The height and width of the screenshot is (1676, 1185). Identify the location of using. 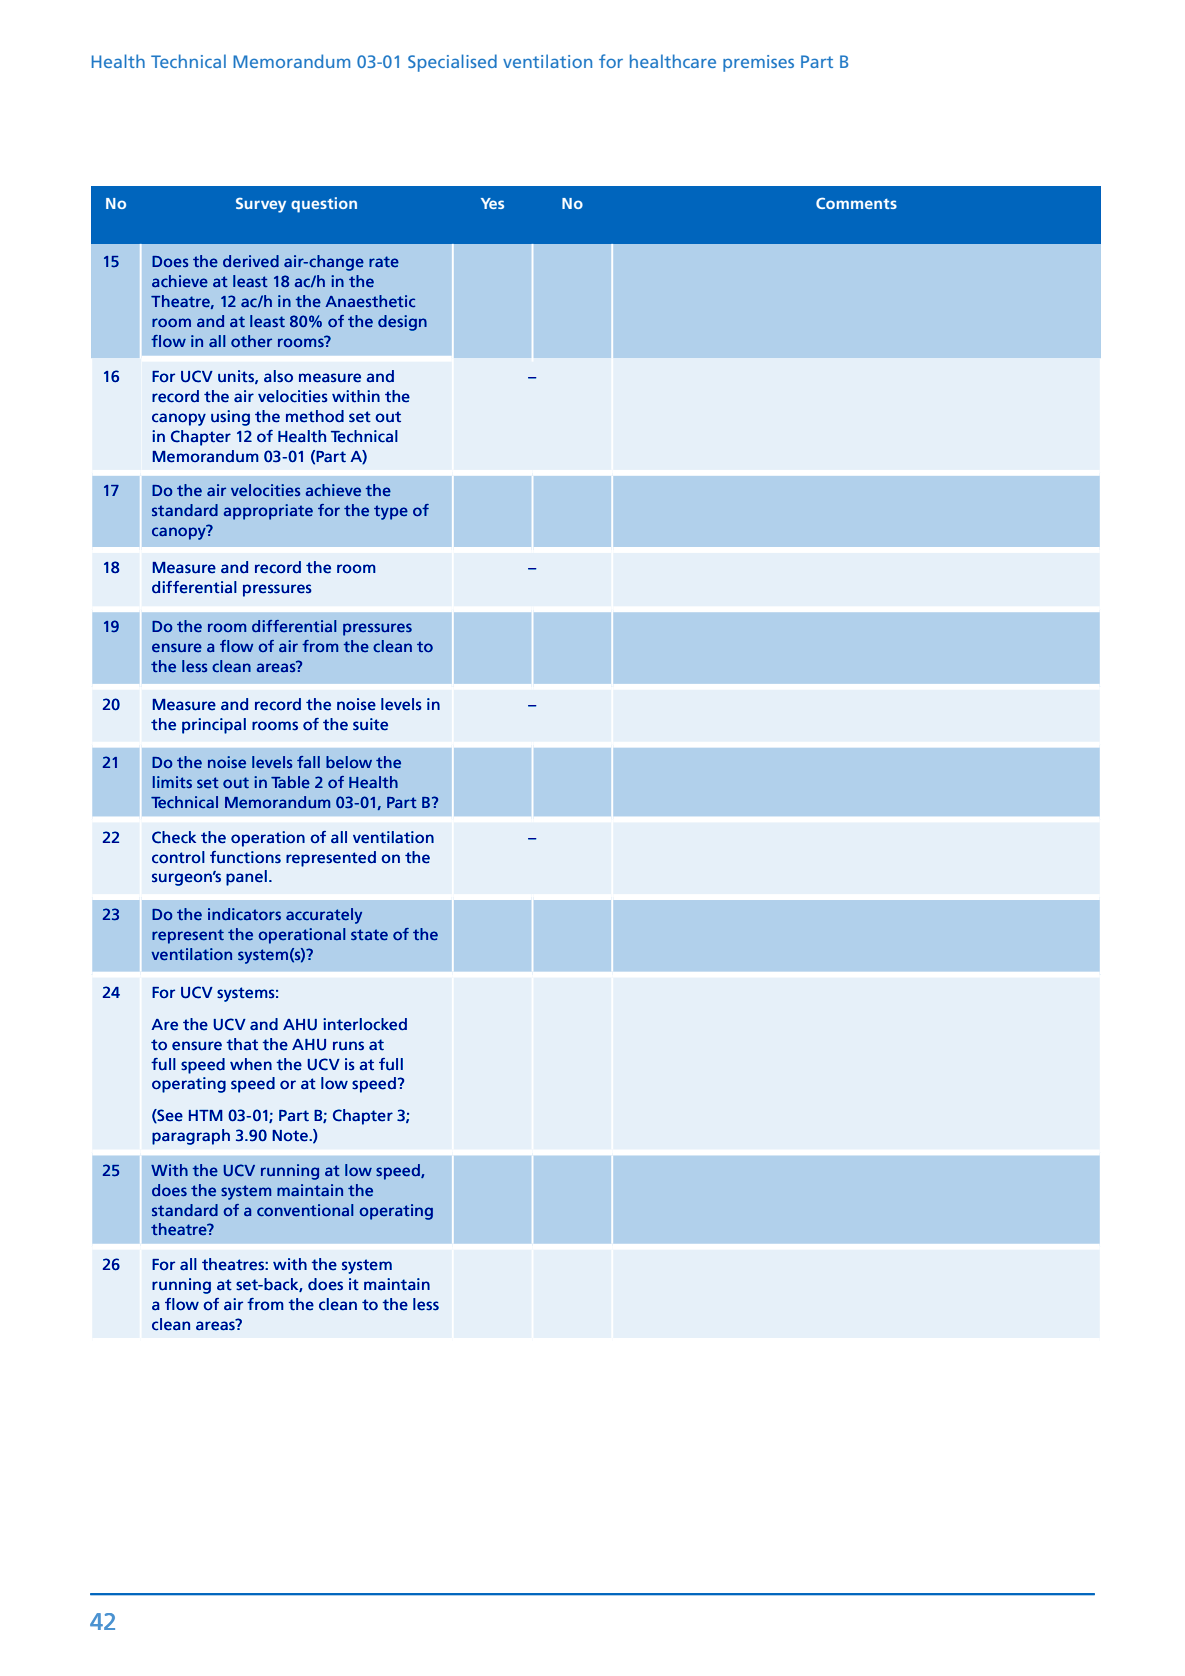
(230, 418).
